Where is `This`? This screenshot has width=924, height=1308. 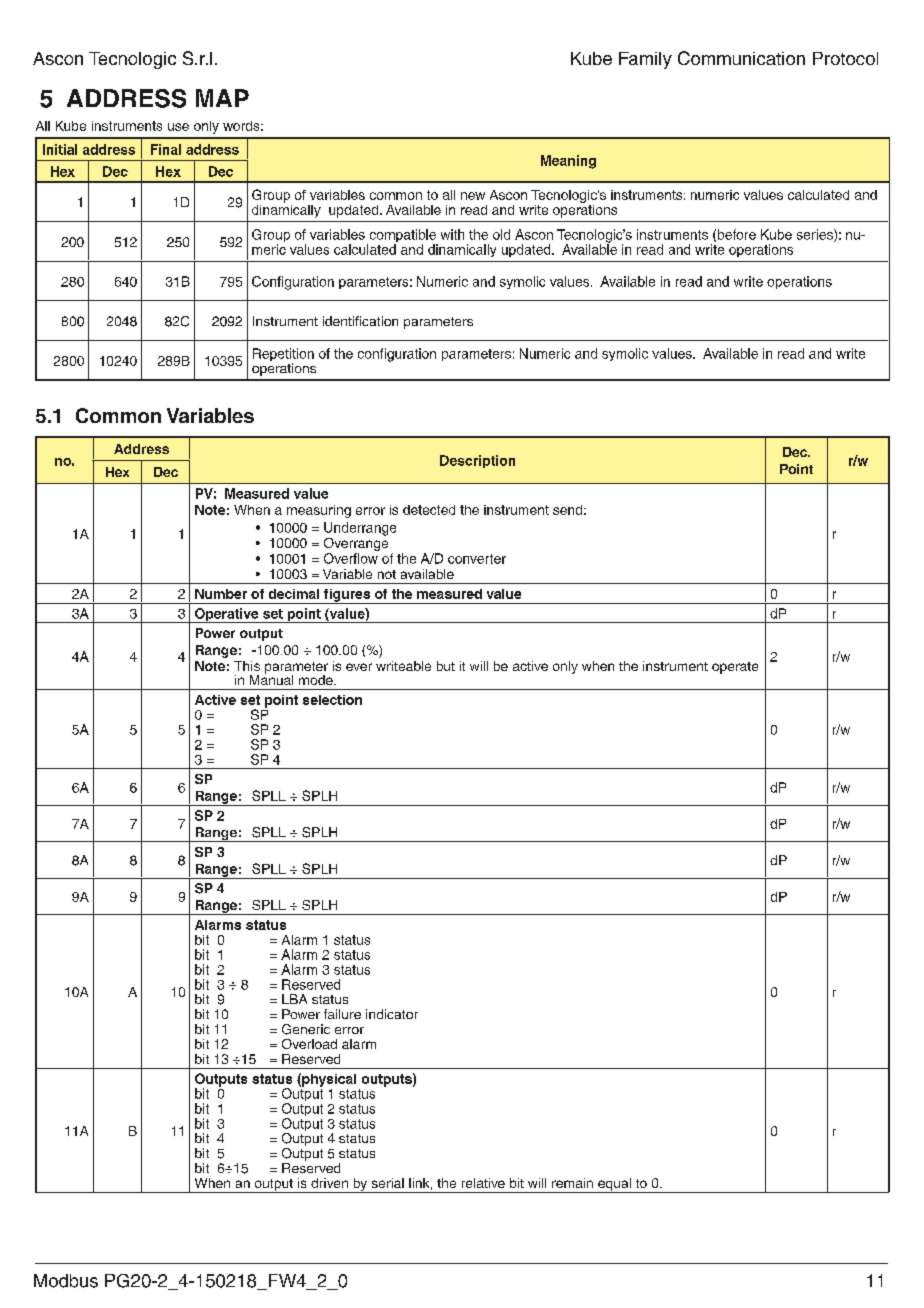
This is located at coordinates (247, 666).
